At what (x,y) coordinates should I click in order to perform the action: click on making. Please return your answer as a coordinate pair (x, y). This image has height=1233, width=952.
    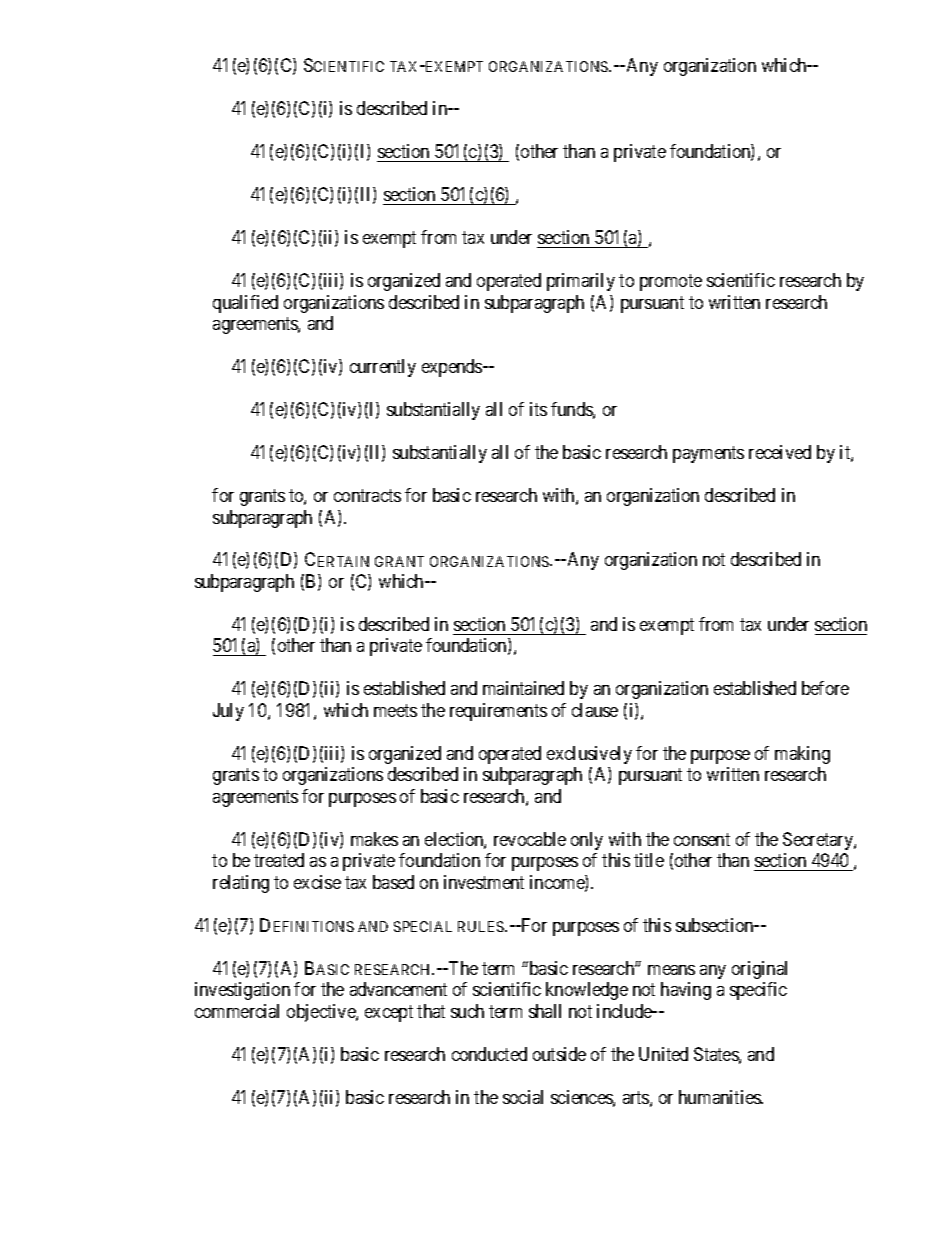
    Looking at the image, I should click on (802, 755).
